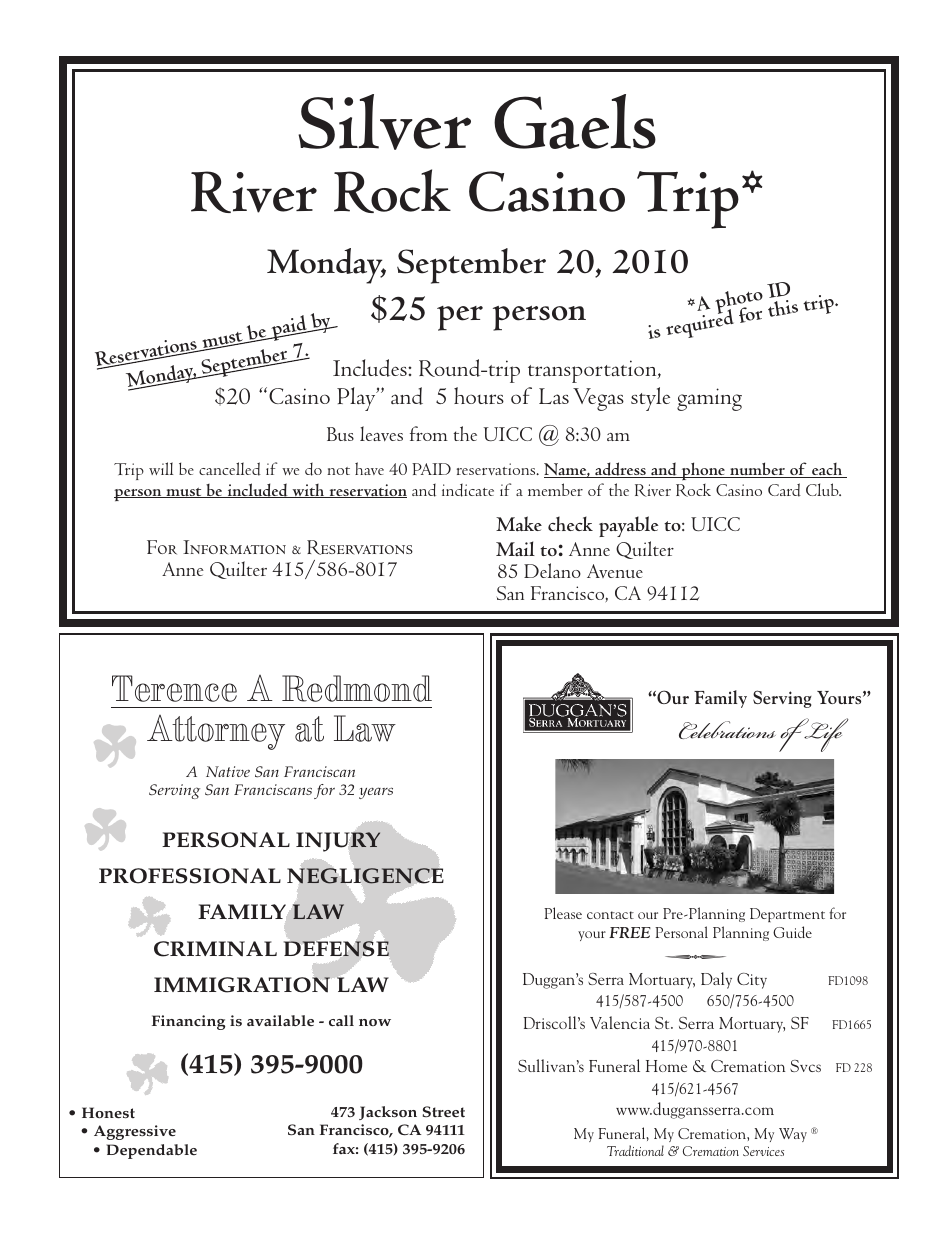 This screenshot has width=952, height=1233. Describe the element at coordinates (552, 570) in the screenshot. I see `Delano` at that location.
